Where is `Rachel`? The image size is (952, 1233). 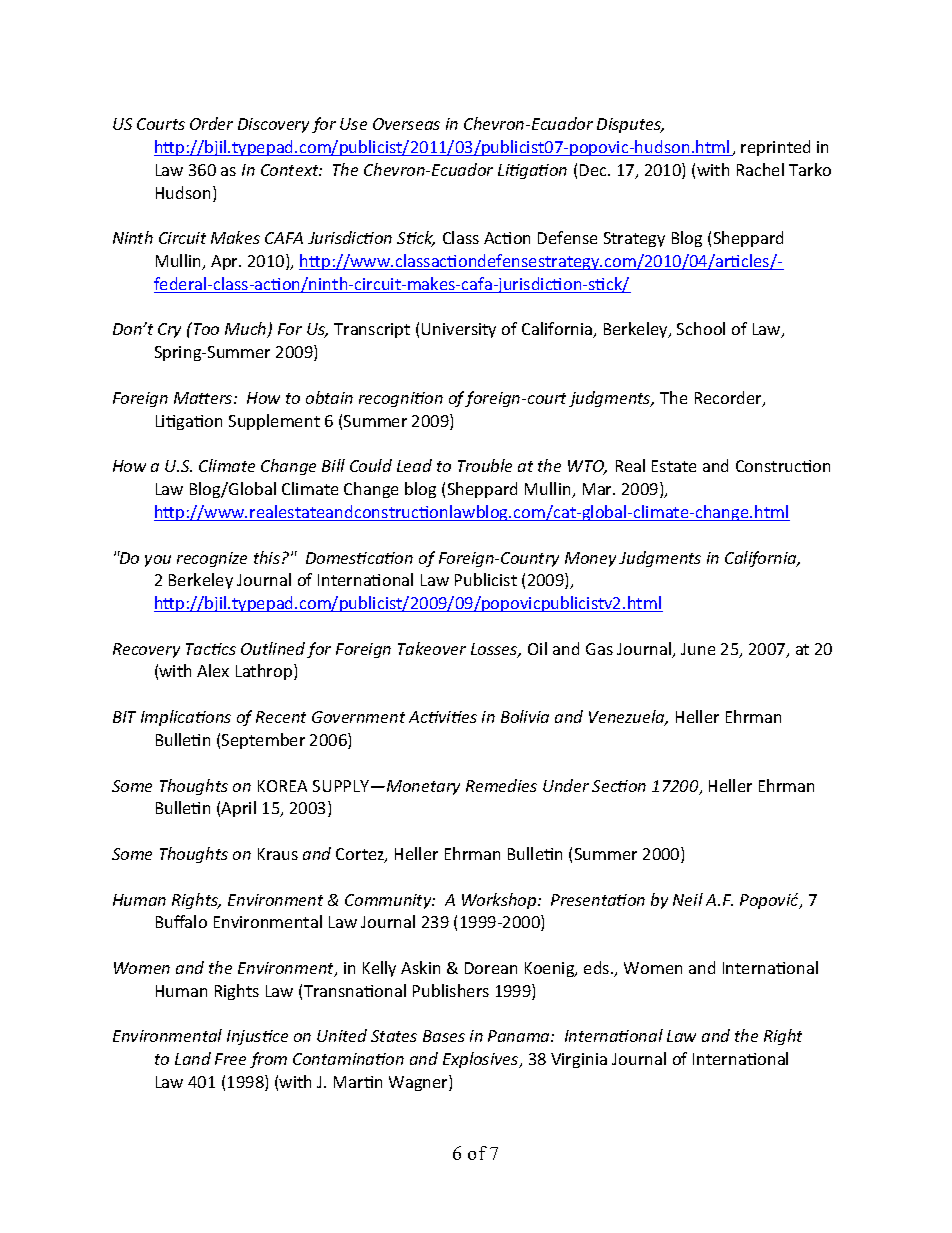 Rachel is located at coordinates (760, 169).
